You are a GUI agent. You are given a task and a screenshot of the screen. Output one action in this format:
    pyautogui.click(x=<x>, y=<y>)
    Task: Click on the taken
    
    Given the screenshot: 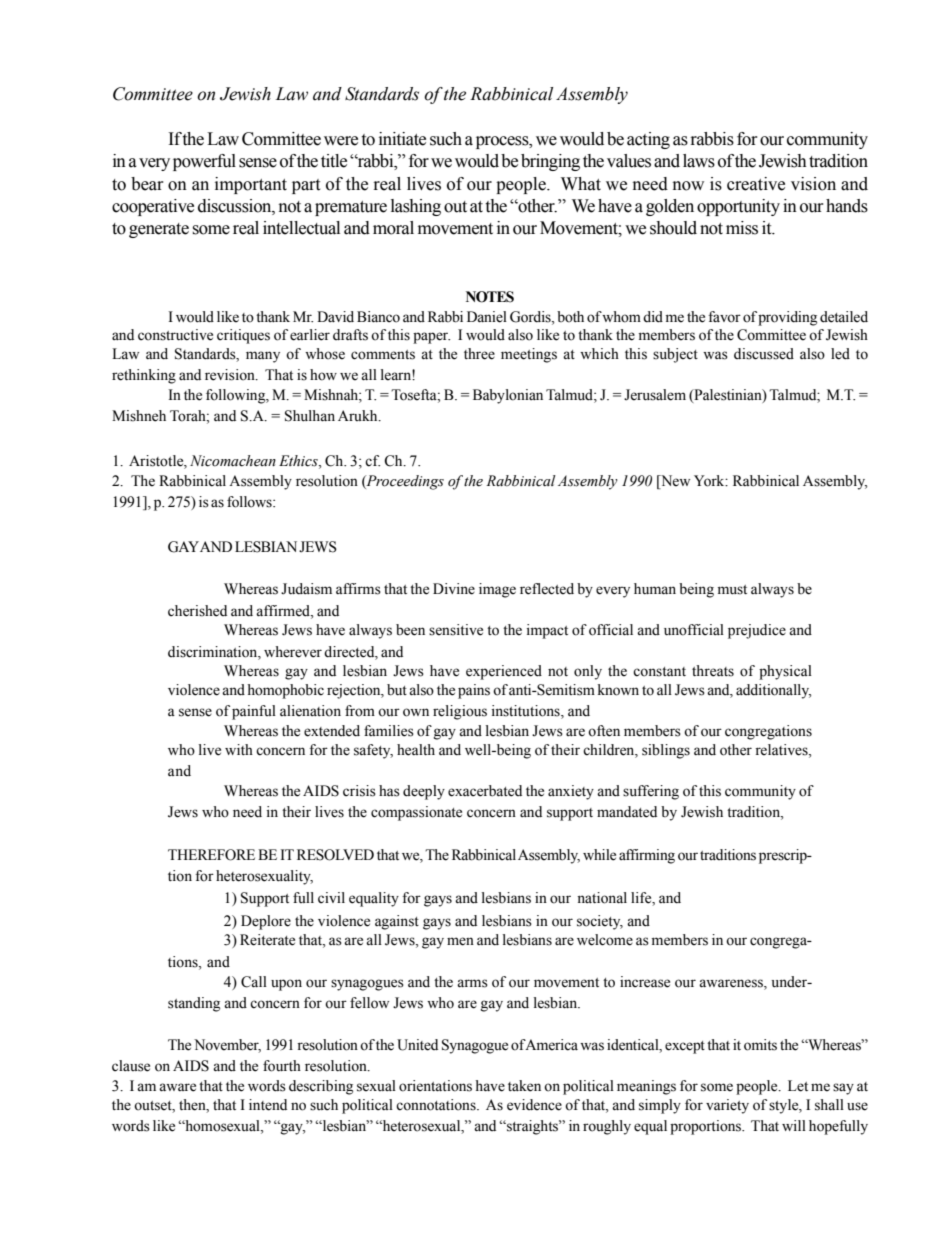 What is the action you would take?
    pyautogui.click(x=524, y=1086)
